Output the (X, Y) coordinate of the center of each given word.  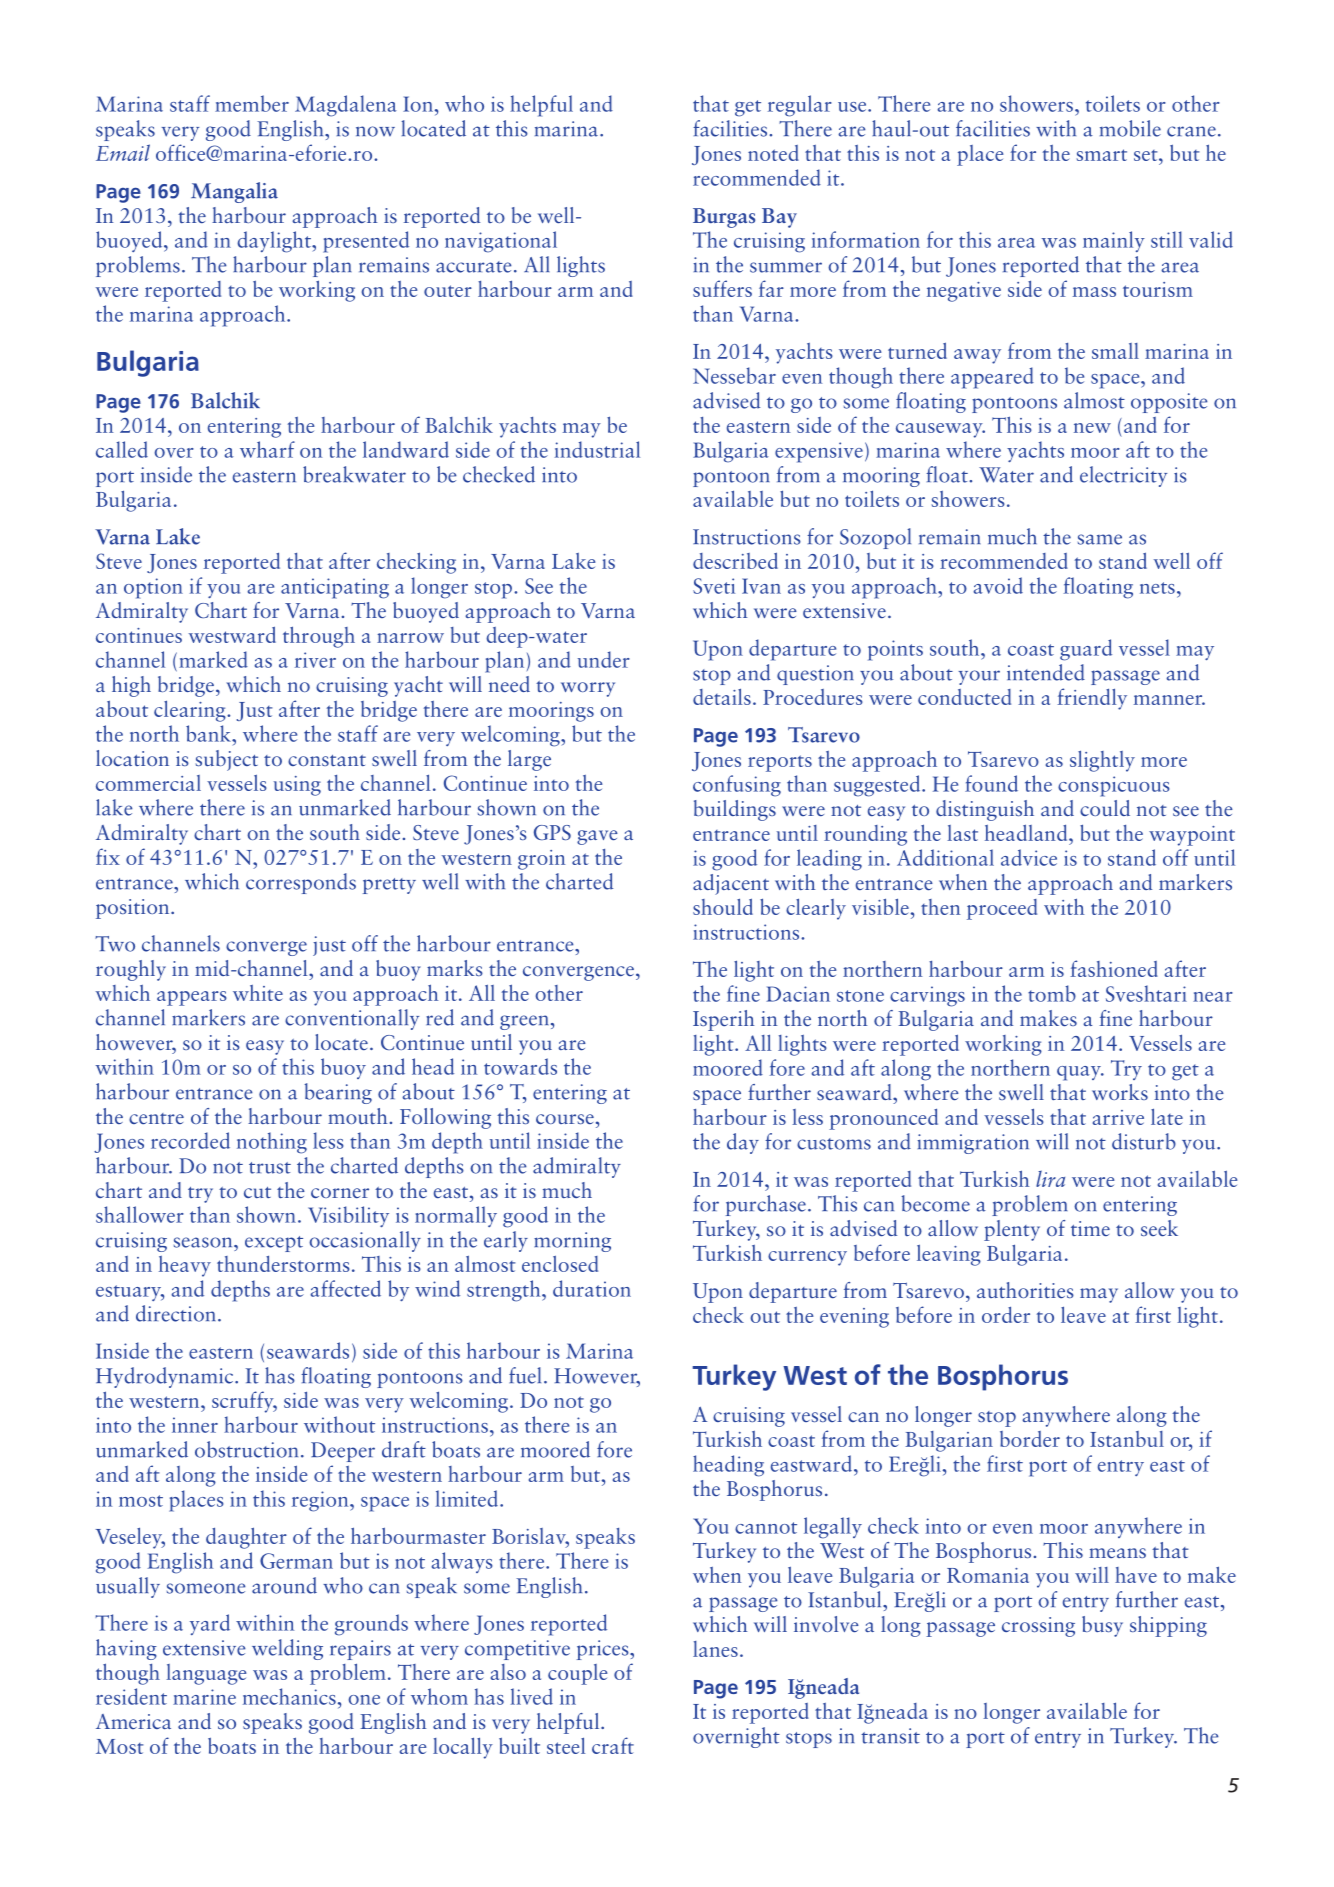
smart (1101, 155)
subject (226, 760)
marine (204, 1697)
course (565, 1119)
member (252, 103)
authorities (1025, 1290)
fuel (525, 1375)
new (1092, 428)
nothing (272, 1143)
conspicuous (1114, 786)
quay (1080, 1073)
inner (195, 1425)
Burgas (724, 218)
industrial (597, 449)
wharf (267, 449)
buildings (735, 810)
